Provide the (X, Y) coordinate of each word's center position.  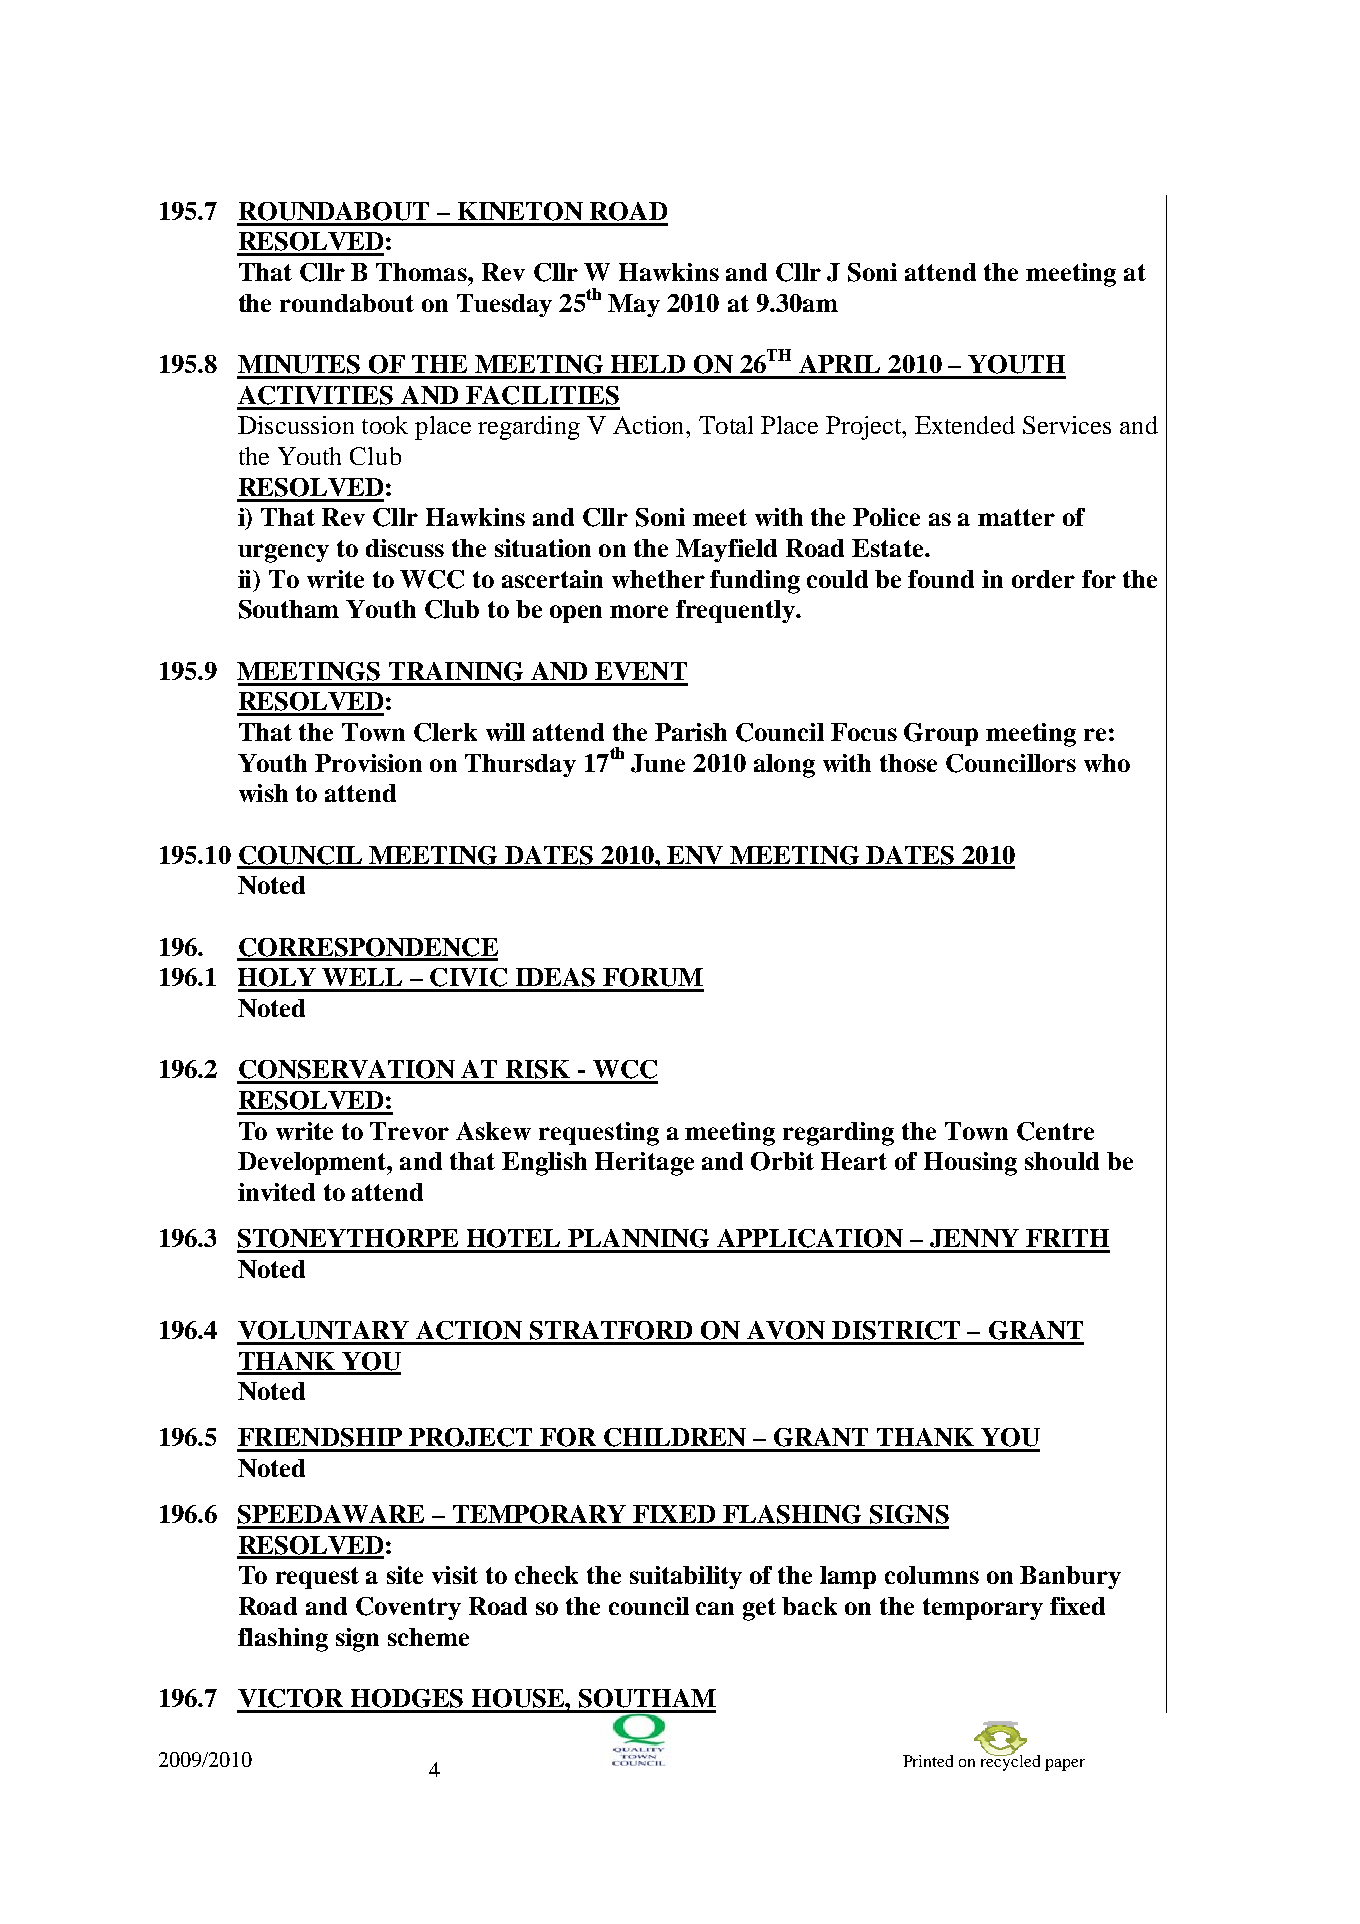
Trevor (409, 1131)
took (385, 425)
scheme (428, 1637)
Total (726, 425)
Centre (1055, 1131)
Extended (965, 425)
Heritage (644, 1164)
